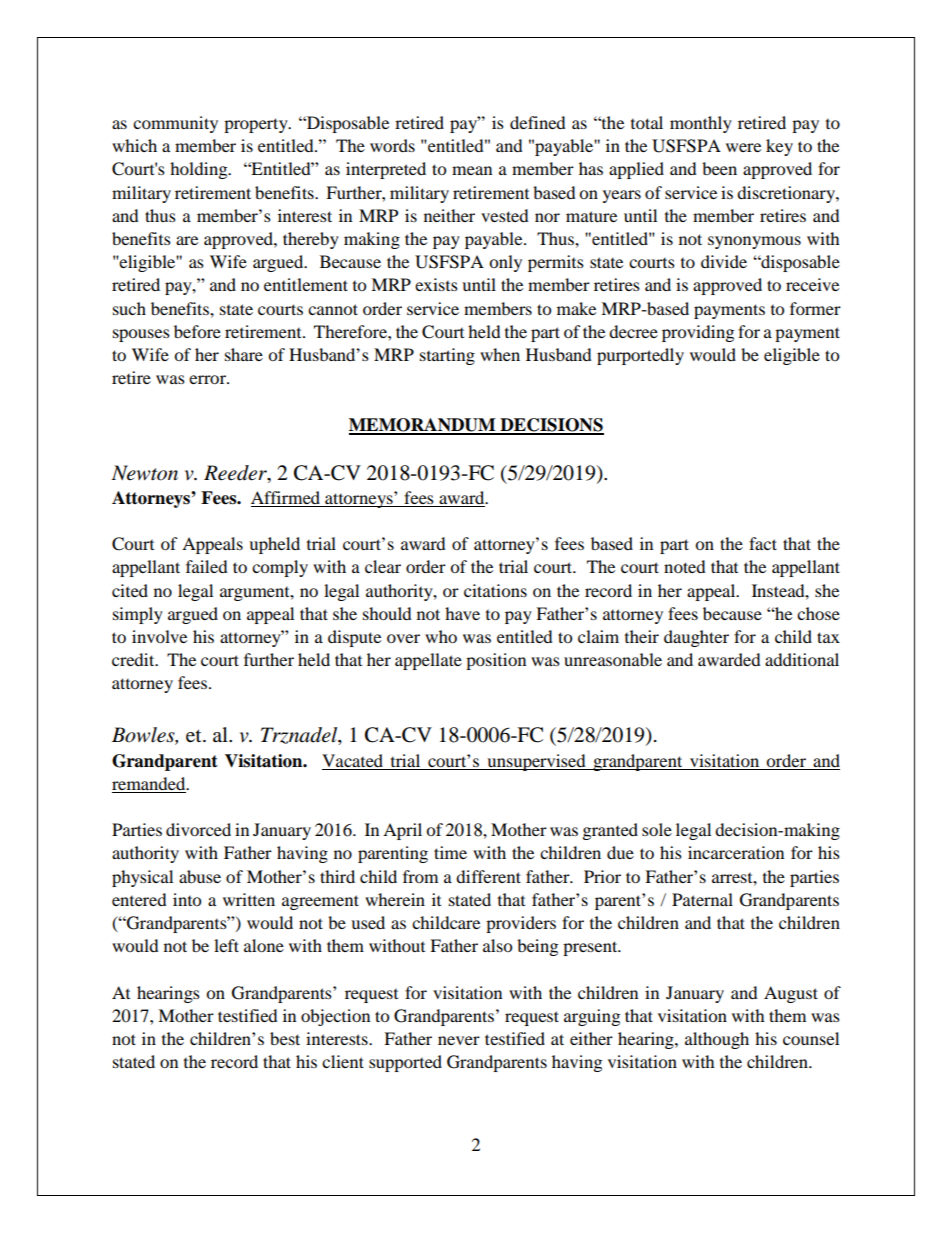  Describe the element at coordinates (500, 354) in the page. I see `when` at that location.
